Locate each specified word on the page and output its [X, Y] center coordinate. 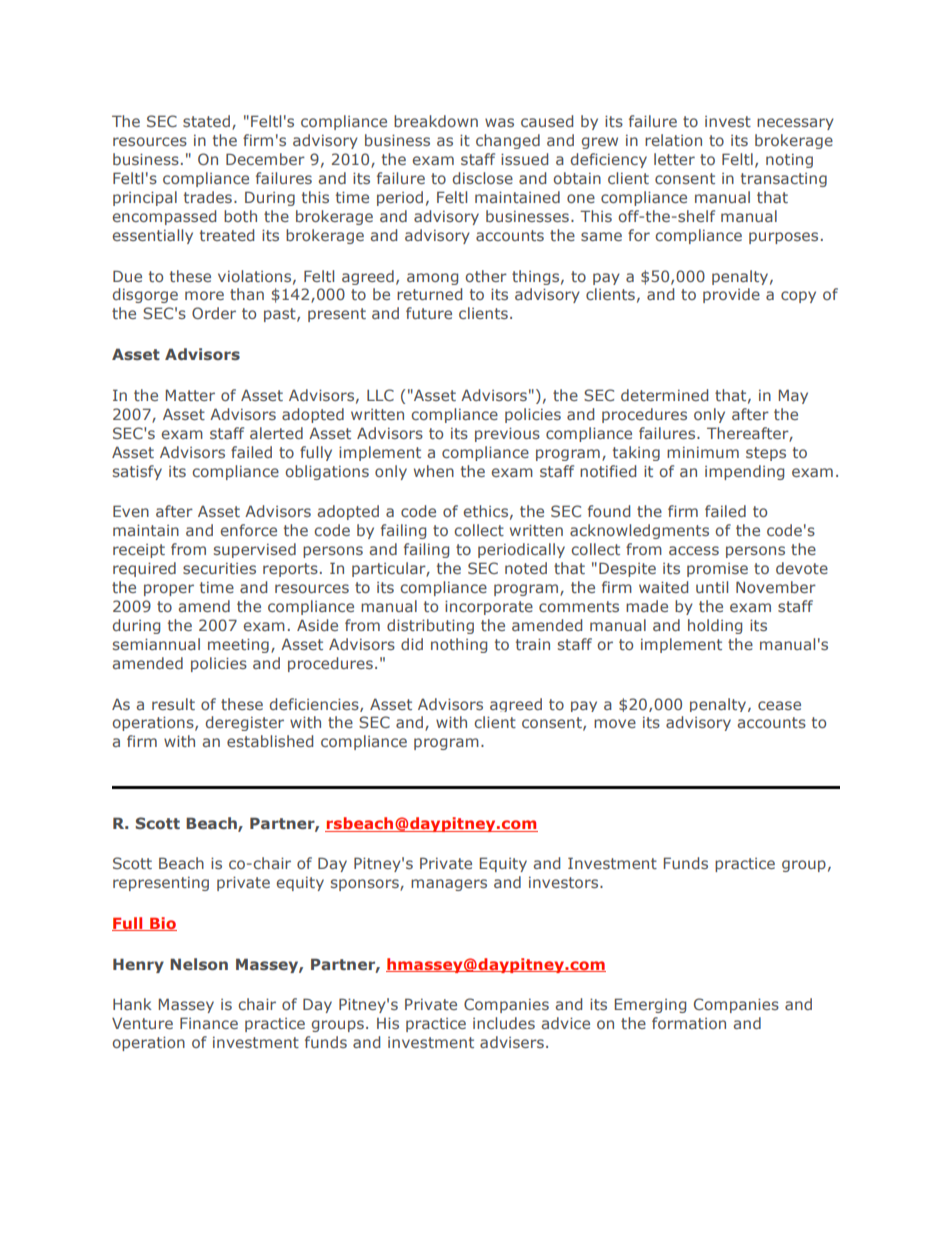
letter [674, 159]
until [712, 587]
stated [208, 122]
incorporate [489, 607]
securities [219, 568]
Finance [209, 1023]
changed [508, 141]
